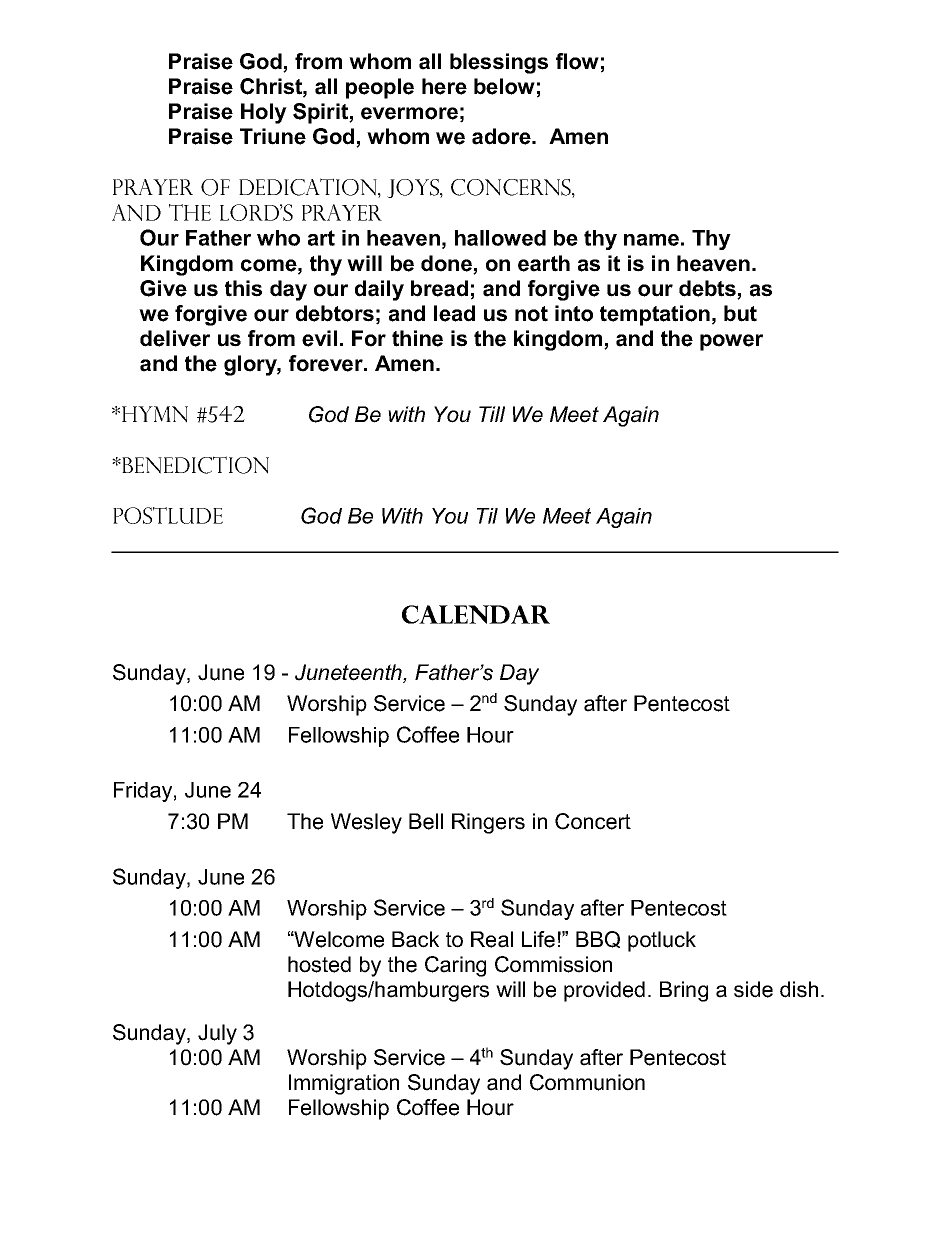 This screenshot has height=1233, width=952. Describe the element at coordinates (217, 1034) in the screenshot. I see `July` at that location.
